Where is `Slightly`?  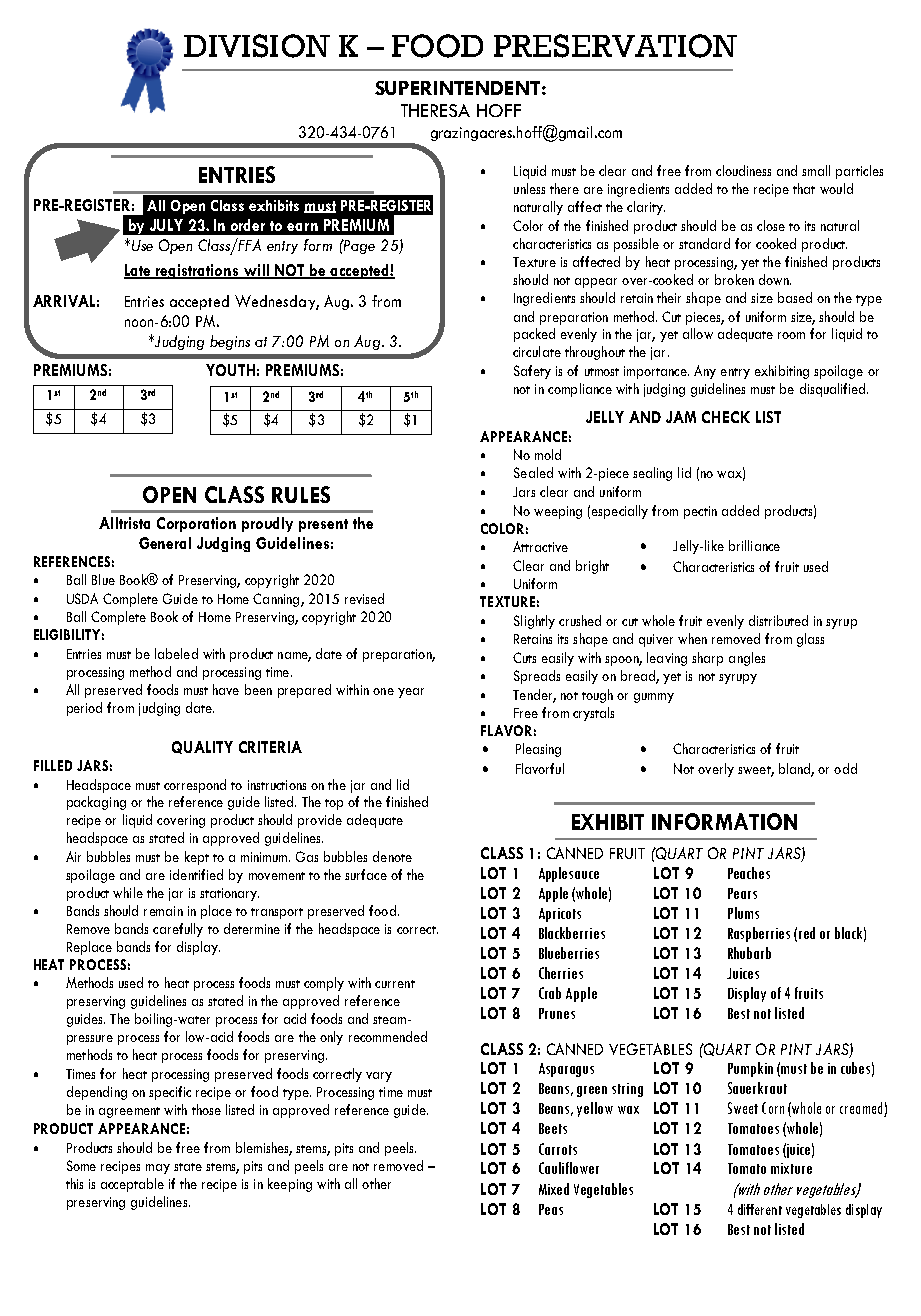
Slightly is located at coordinates (534, 622).
